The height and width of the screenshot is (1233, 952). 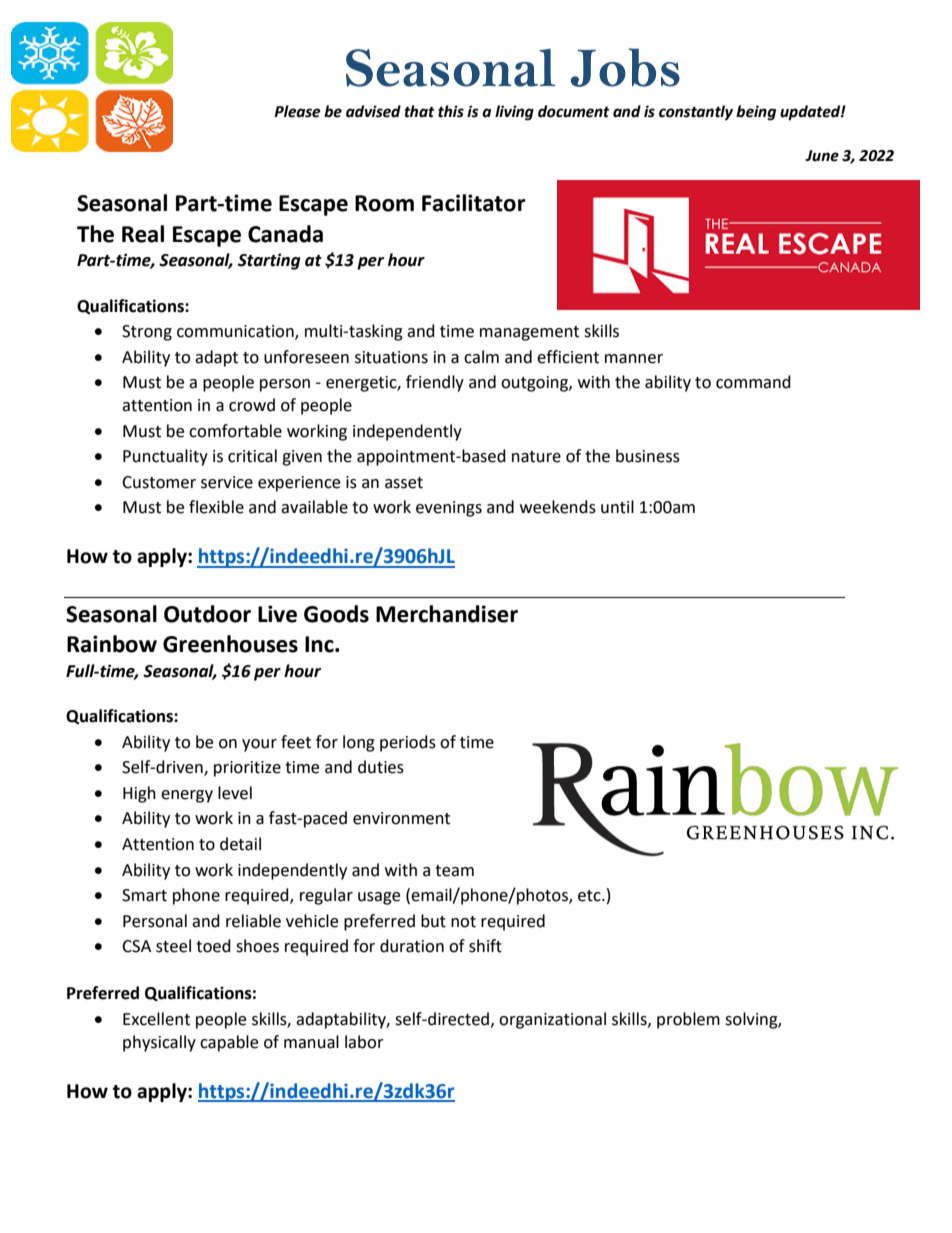 What do you see at coordinates (451, 111) in the screenshot?
I see `this` at bounding box center [451, 111].
